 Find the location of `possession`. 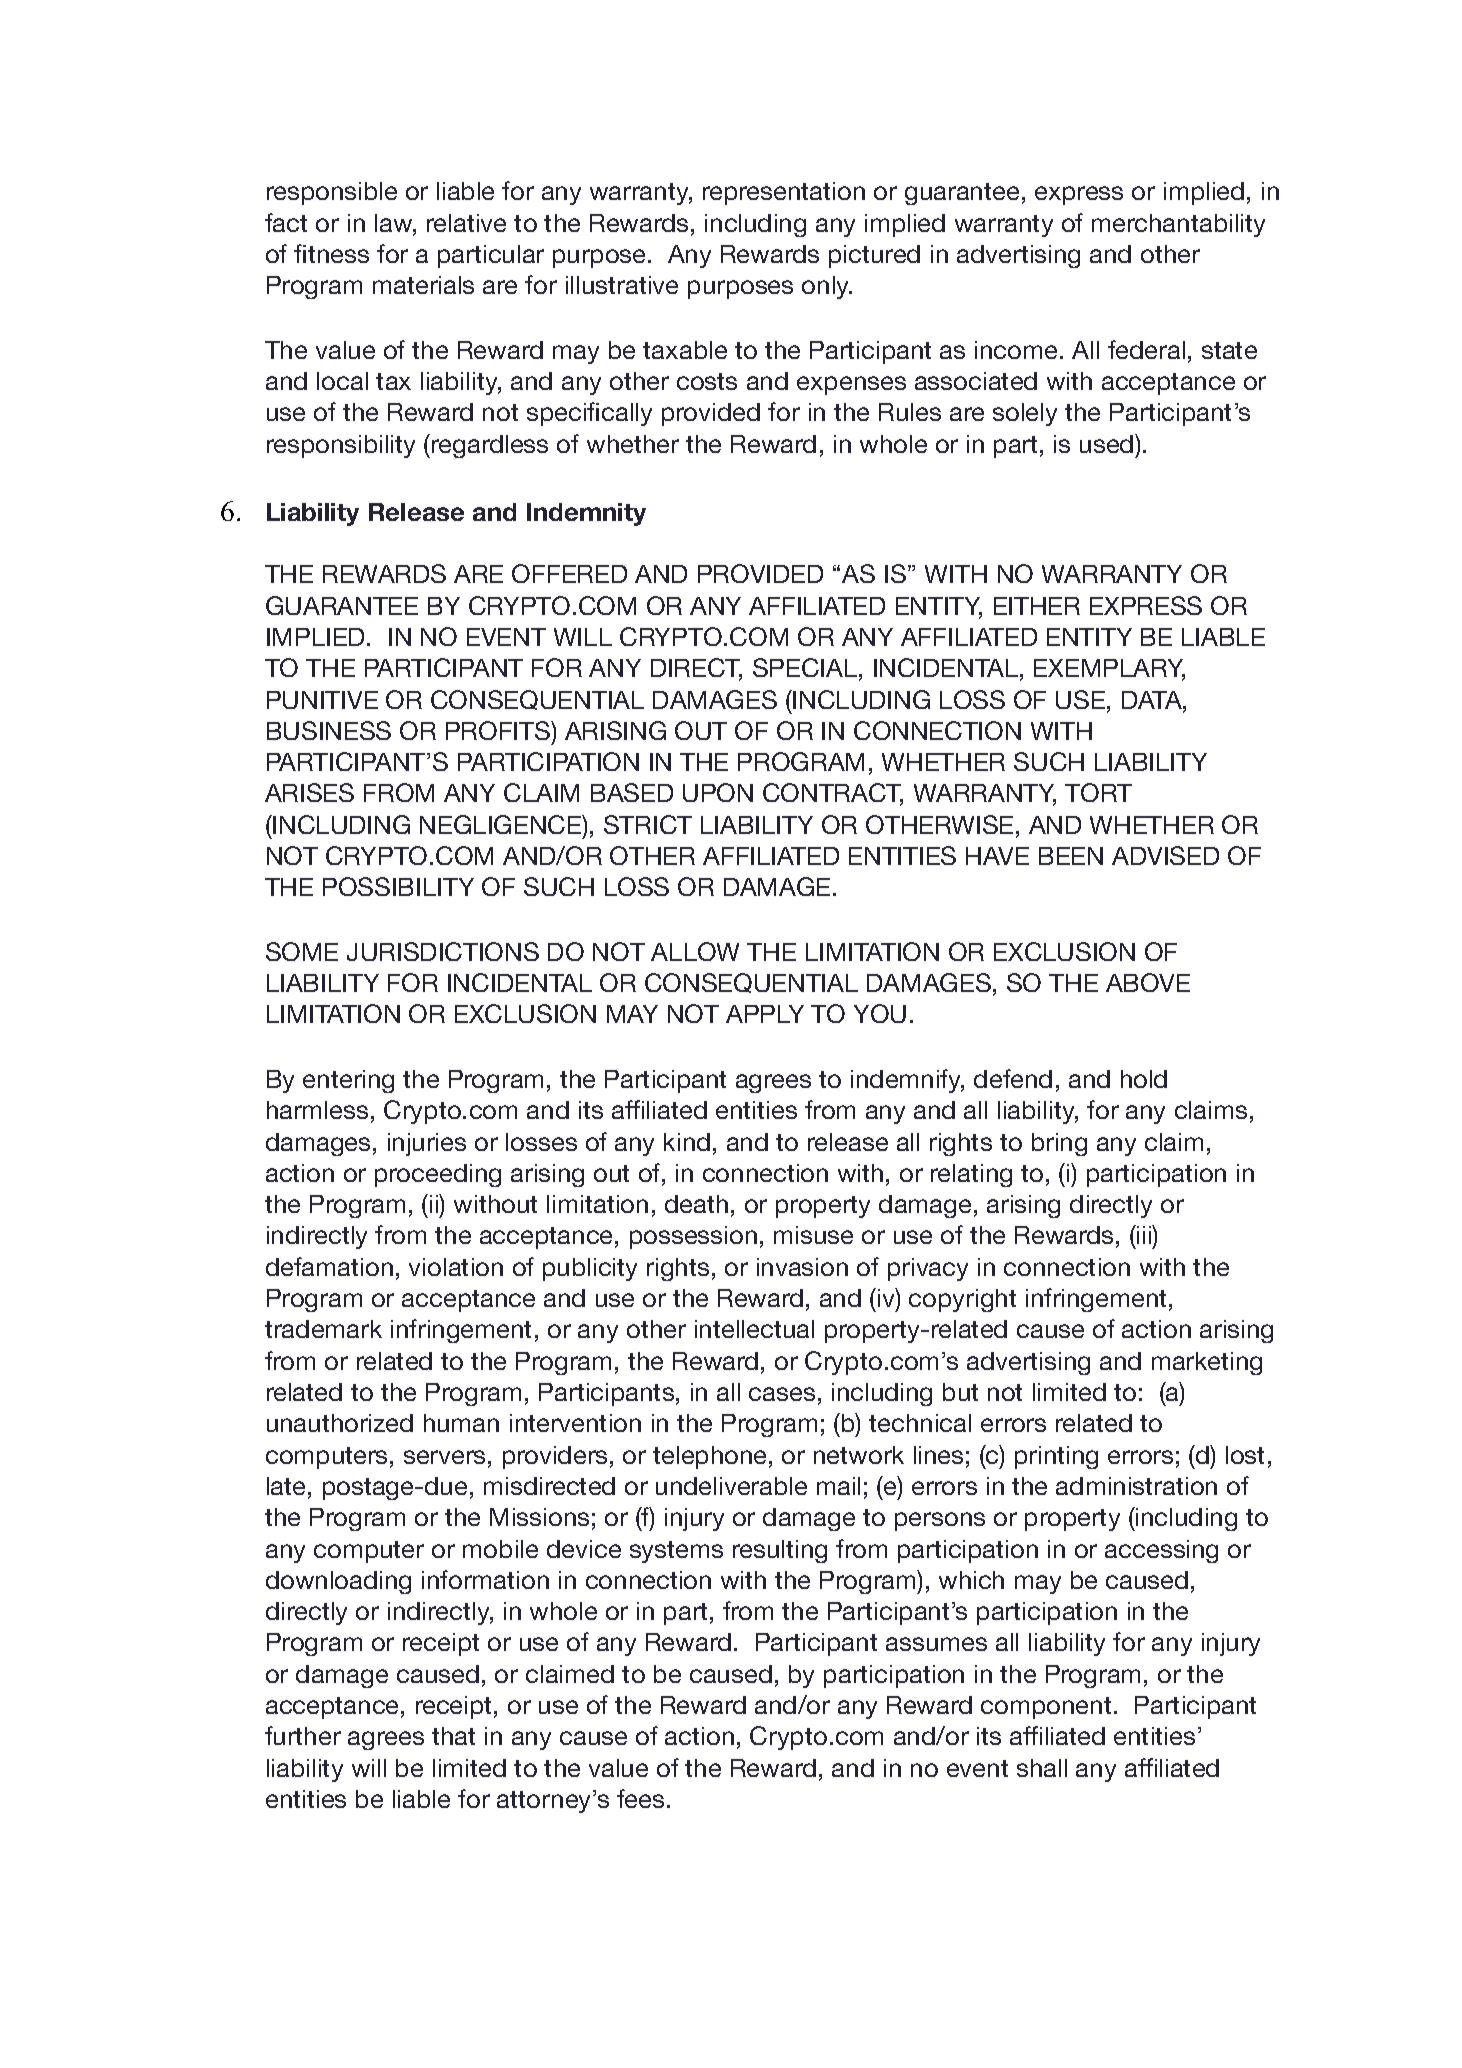

possession is located at coordinates (693, 1237).
